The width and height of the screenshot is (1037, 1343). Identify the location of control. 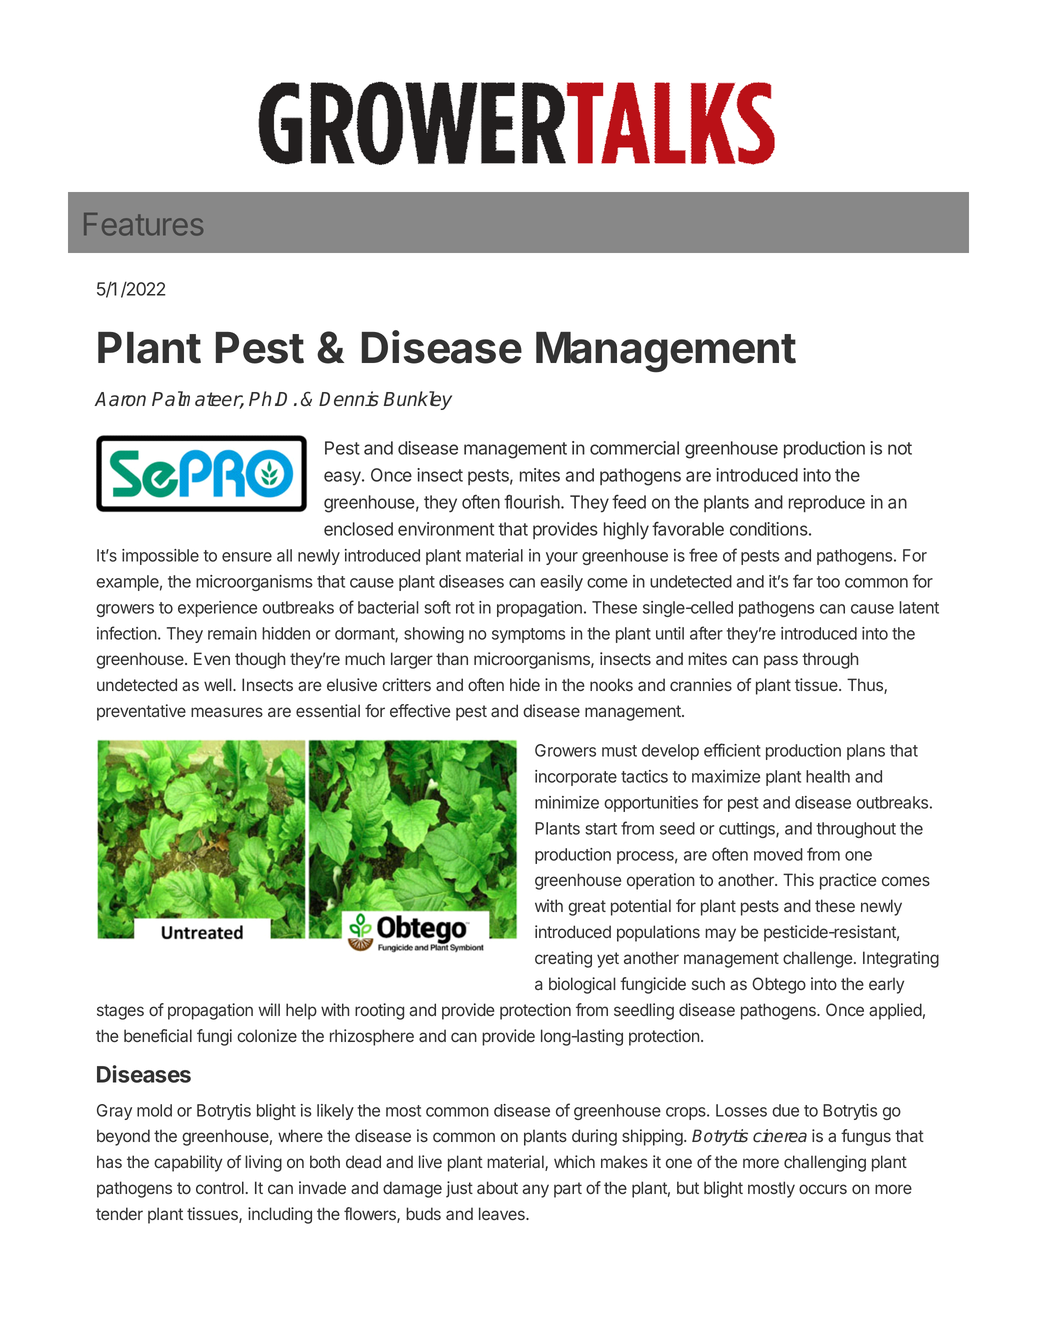
(220, 1187).
